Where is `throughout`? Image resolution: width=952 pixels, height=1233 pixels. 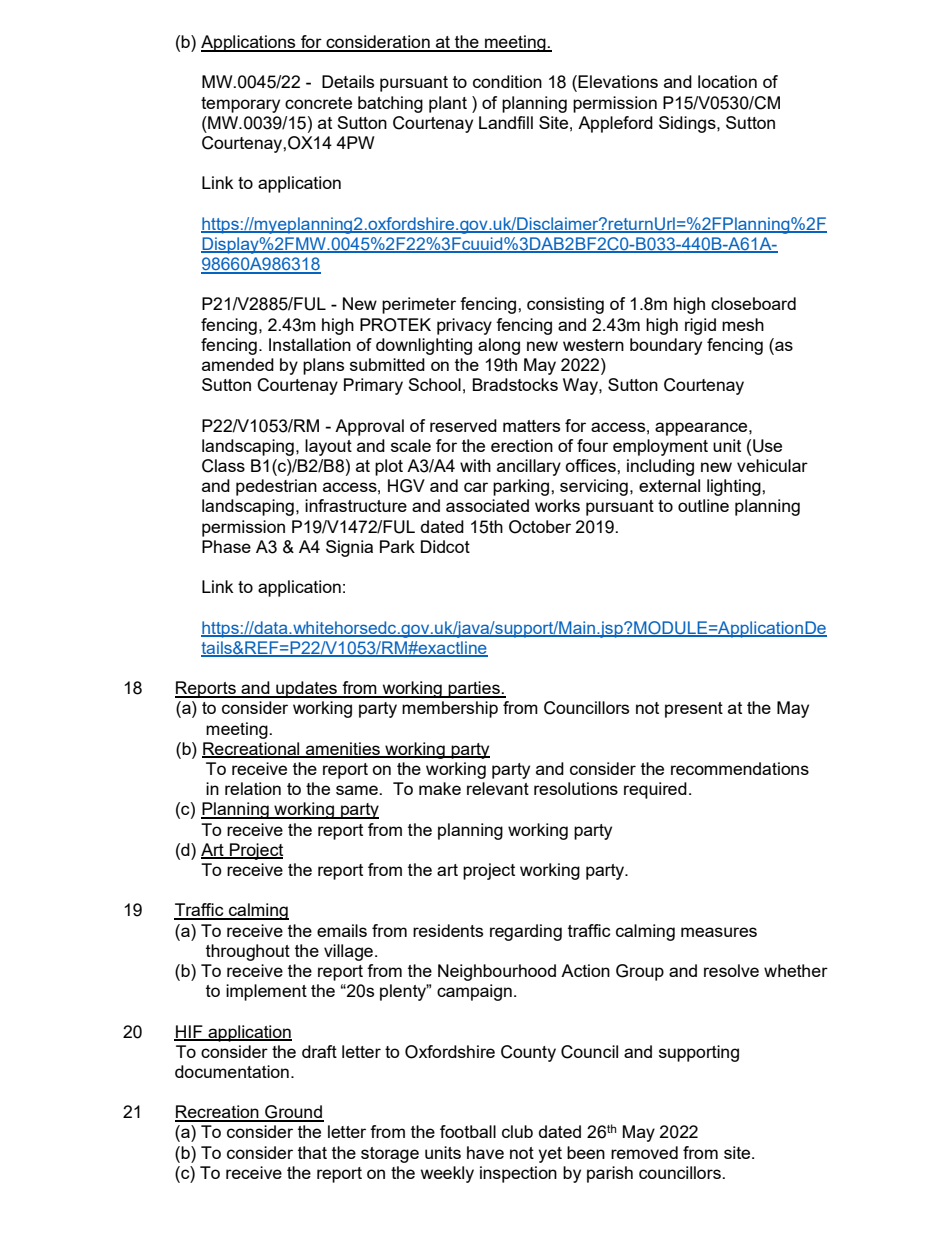 throughout is located at coordinates (248, 952).
